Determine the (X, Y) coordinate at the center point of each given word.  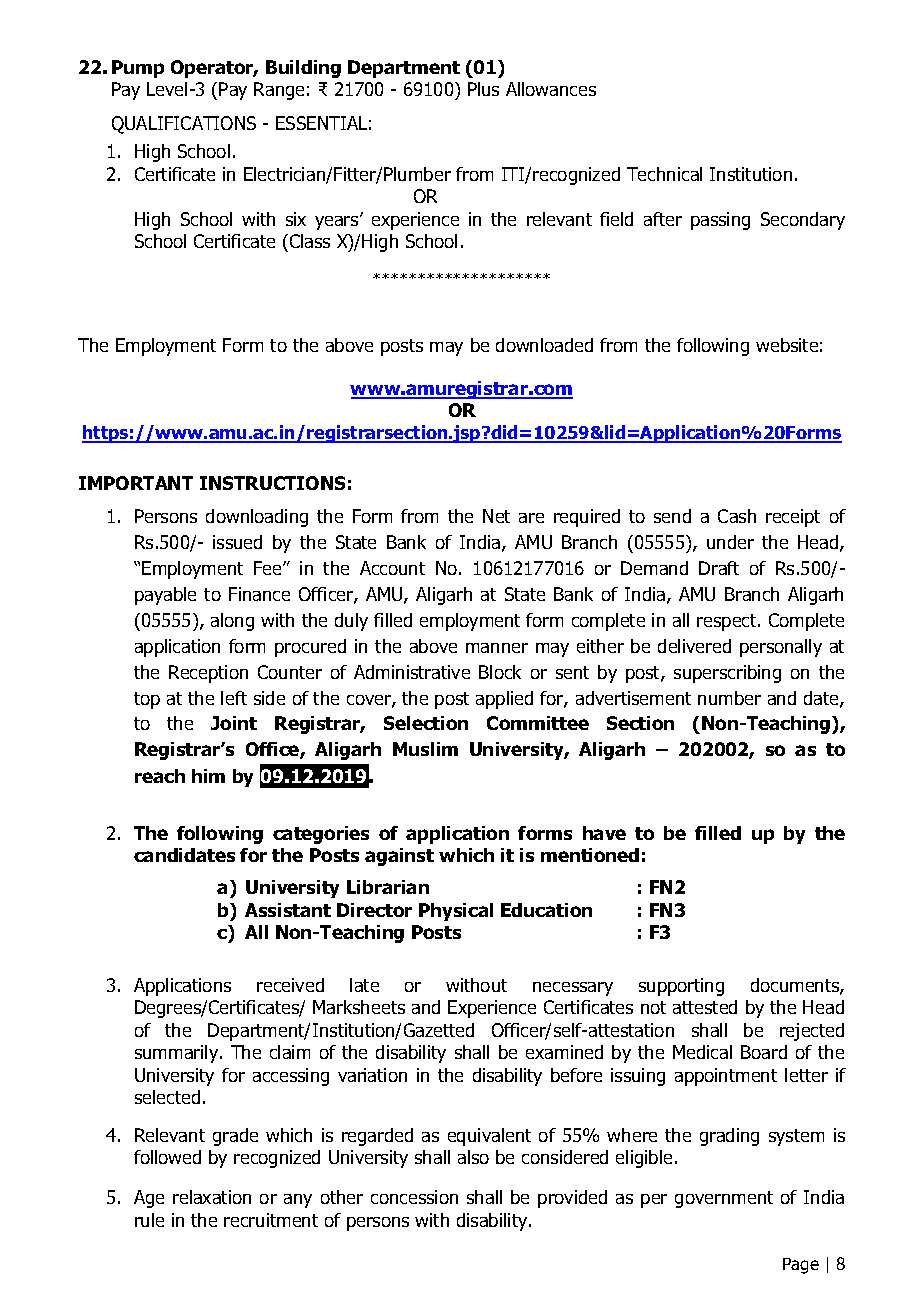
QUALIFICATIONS (184, 125)
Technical (664, 174)
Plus (483, 89)
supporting (681, 987)
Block (500, 672)
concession (414, 1197)
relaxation (212, 1197)
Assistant (288, 910)
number (729, 698)
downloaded (544, 345)
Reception (208, 674)
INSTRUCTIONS (272, 483)
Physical (456, 912)
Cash (737, 516)
